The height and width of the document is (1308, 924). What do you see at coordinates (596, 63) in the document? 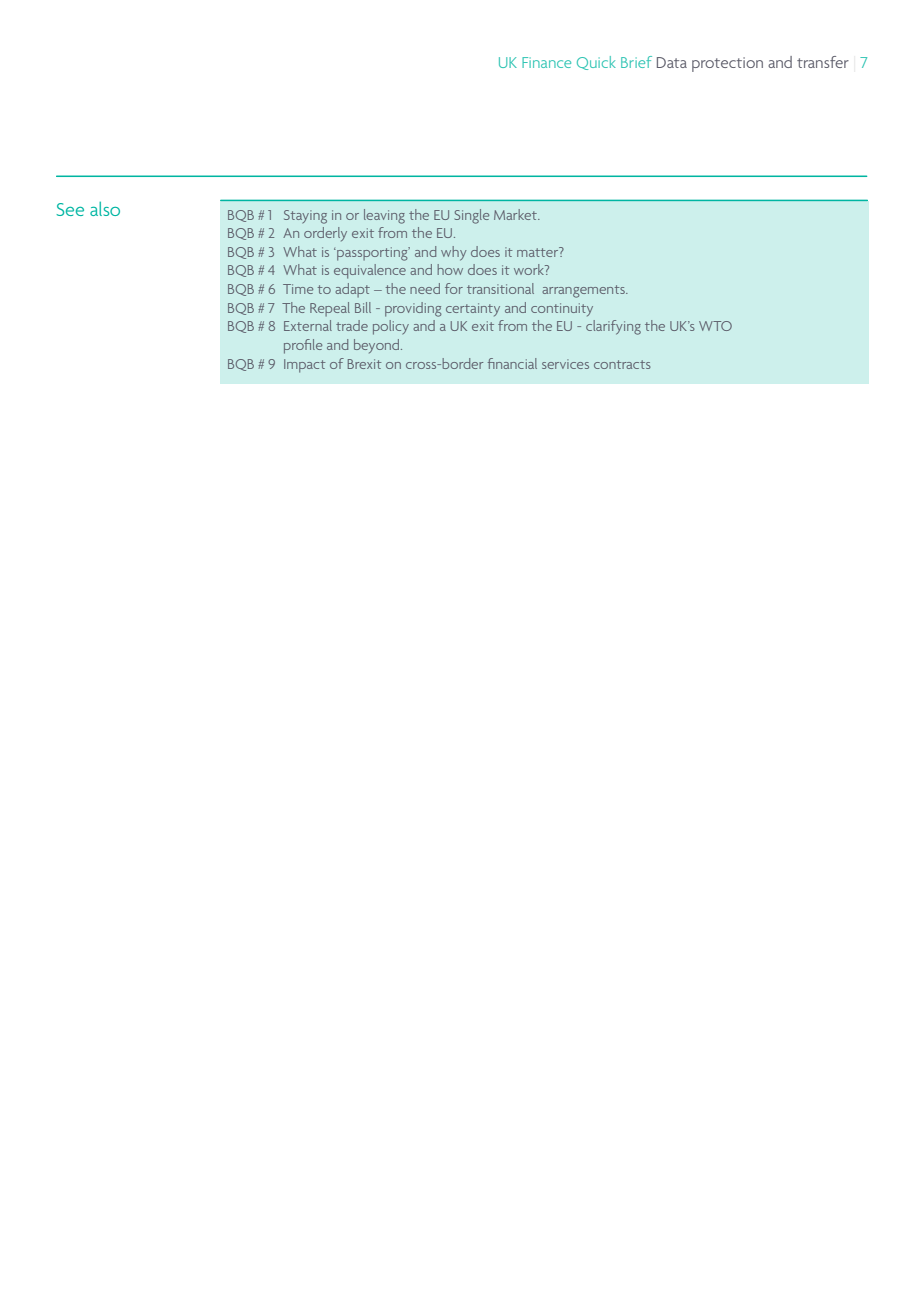
I see `Quick` at bounding box center [596, 63].
